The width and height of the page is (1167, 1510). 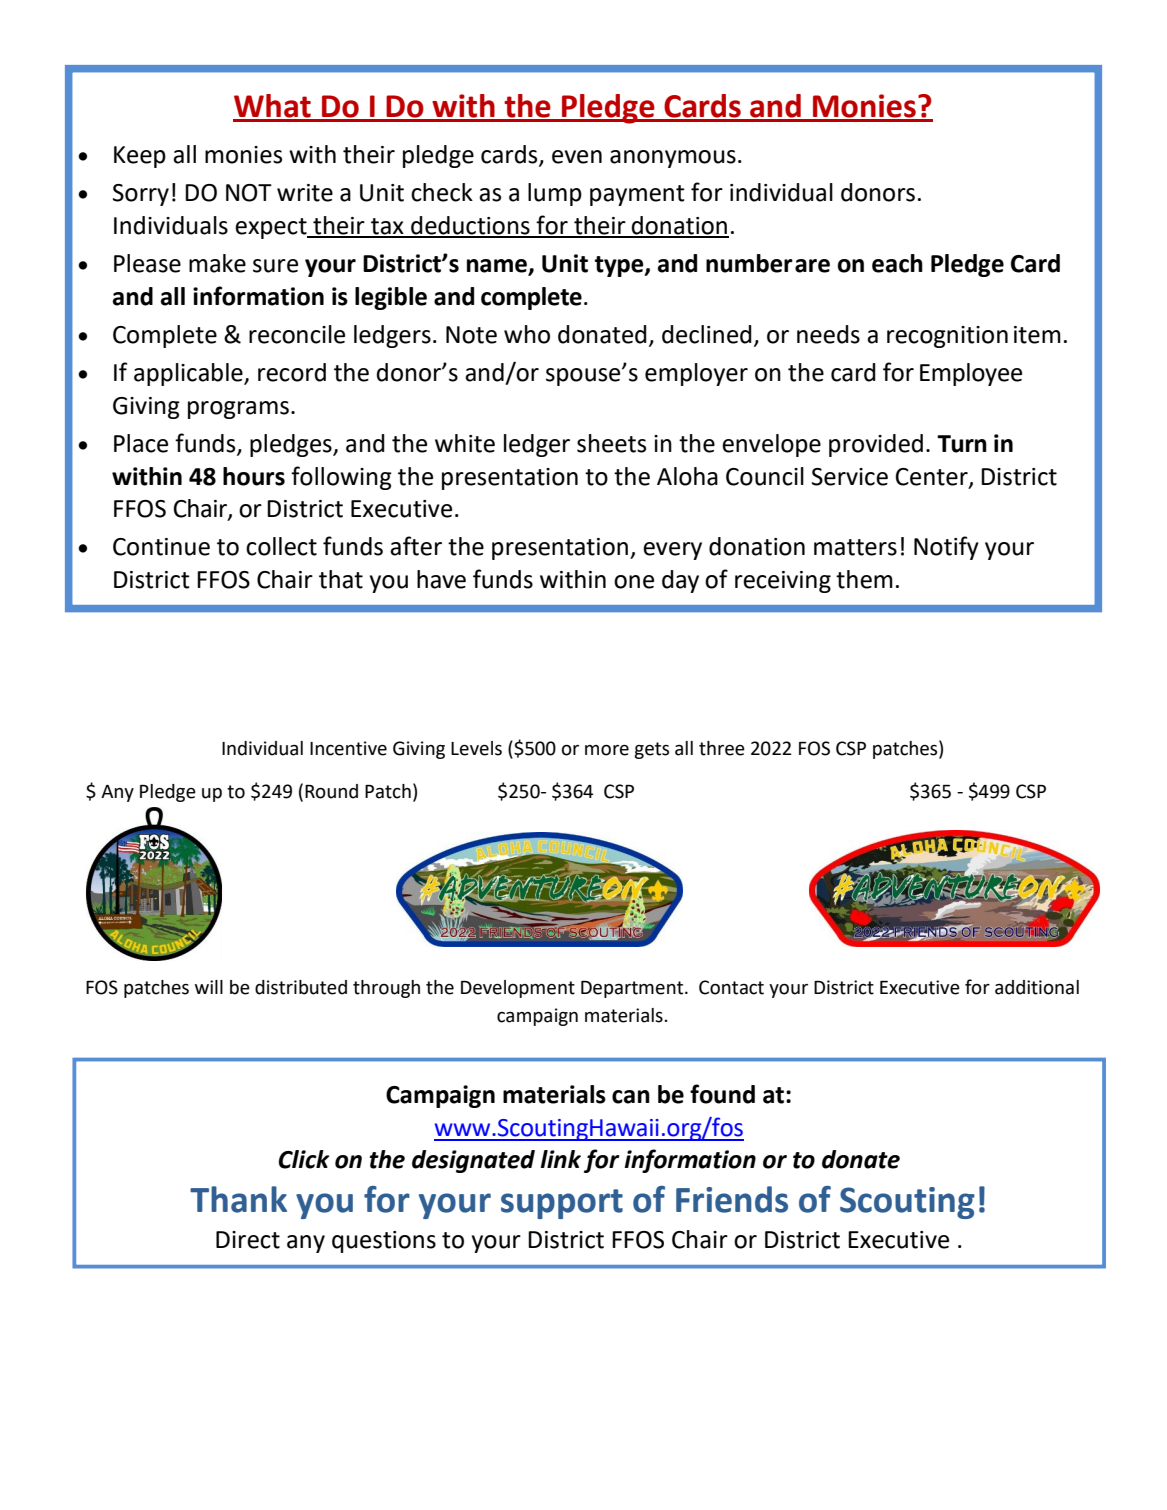 I want to click on Department, so click(x=633, y=989).
